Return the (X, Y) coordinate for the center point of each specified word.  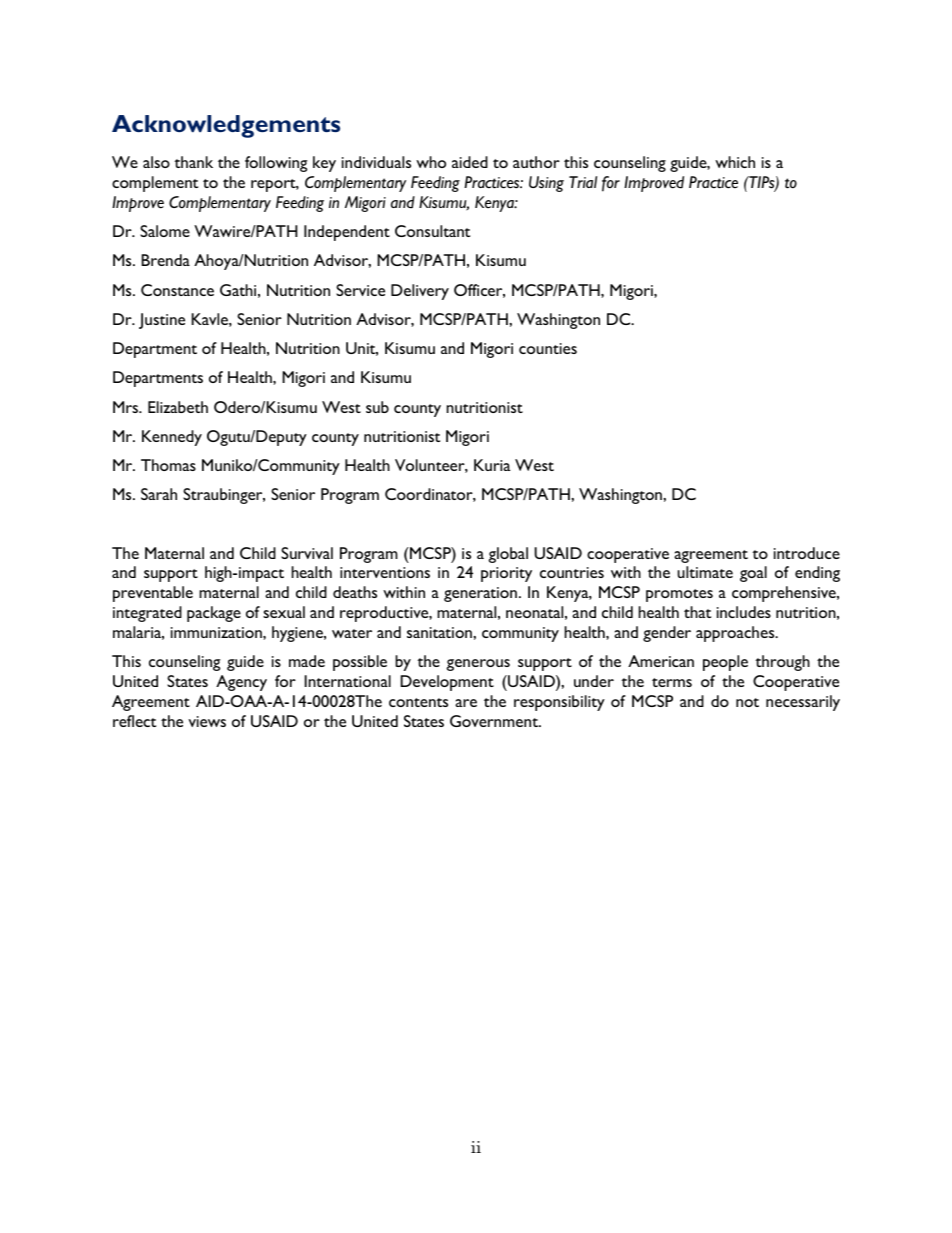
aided (470, 162)
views (207, 721)
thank (193, 162)
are (466, 703)
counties (548, 348)
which (735, 162)
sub (377, 407)
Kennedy (172, 438)
